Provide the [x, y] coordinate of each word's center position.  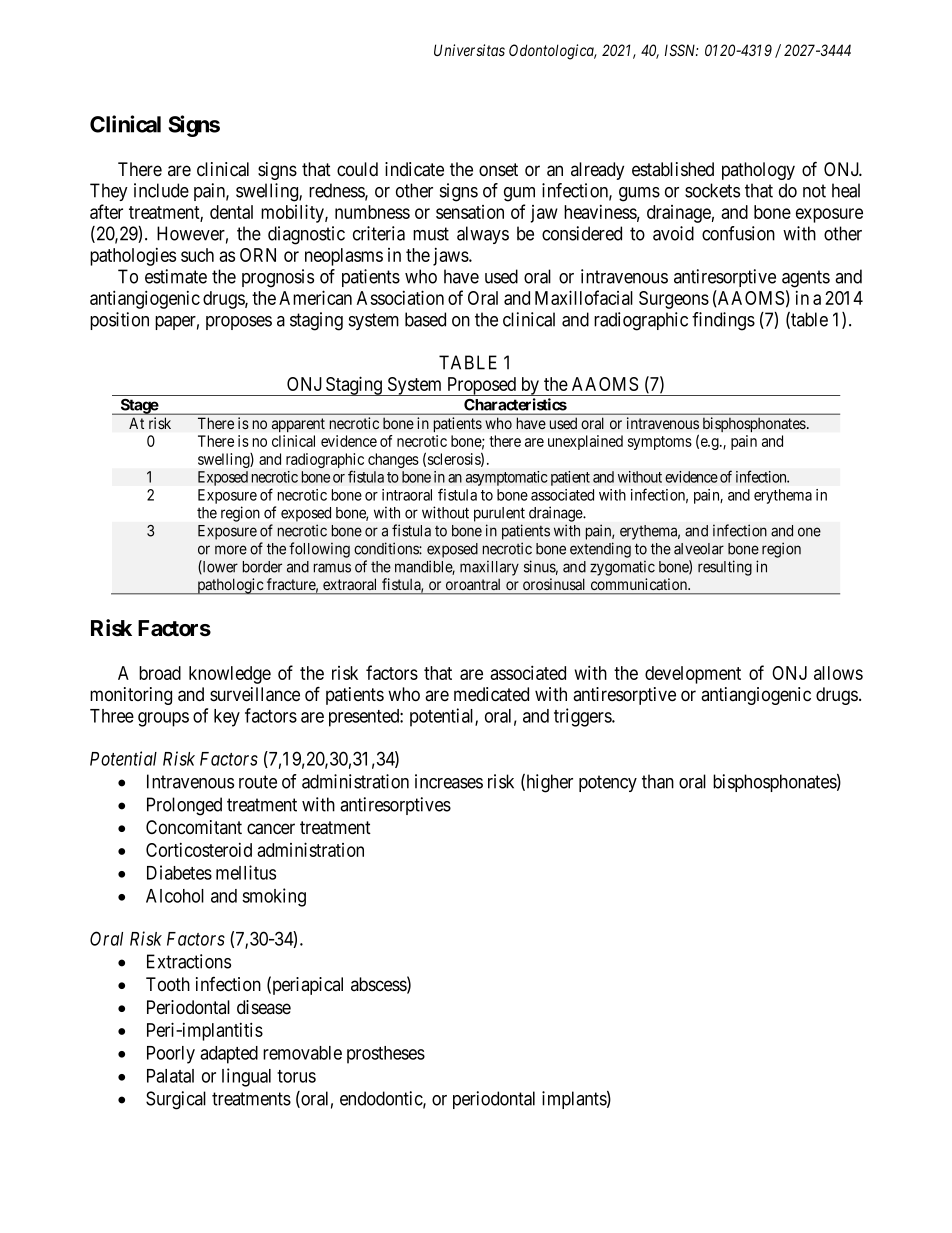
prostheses [386, 1055]
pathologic [230, 586]
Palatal [170, 1076]
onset [498, 170]
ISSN [681, 50]
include [161, 190]
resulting [725, 568]
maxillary [489, 568]
